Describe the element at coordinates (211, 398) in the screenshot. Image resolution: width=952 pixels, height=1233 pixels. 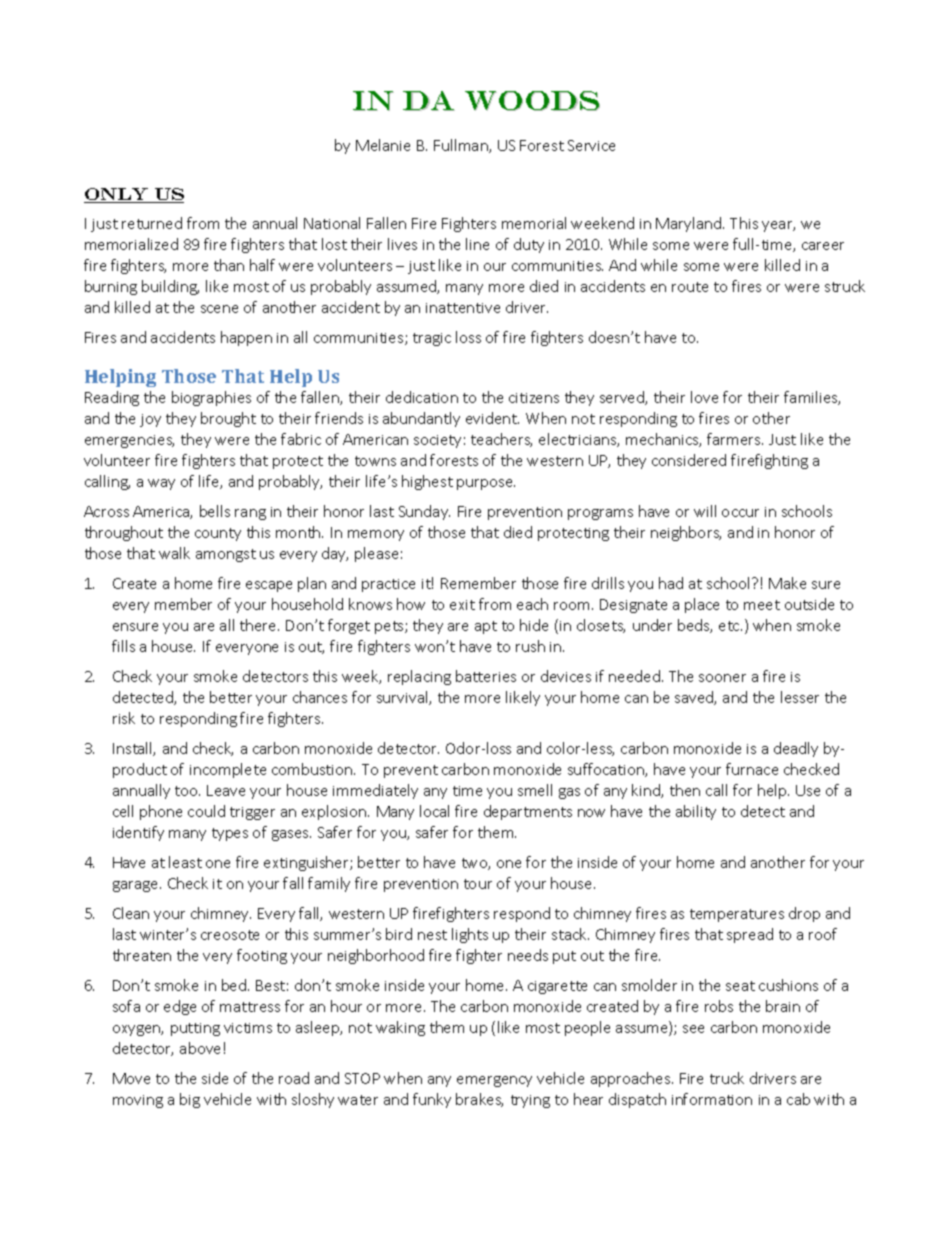
I see `biographies` at that location.
